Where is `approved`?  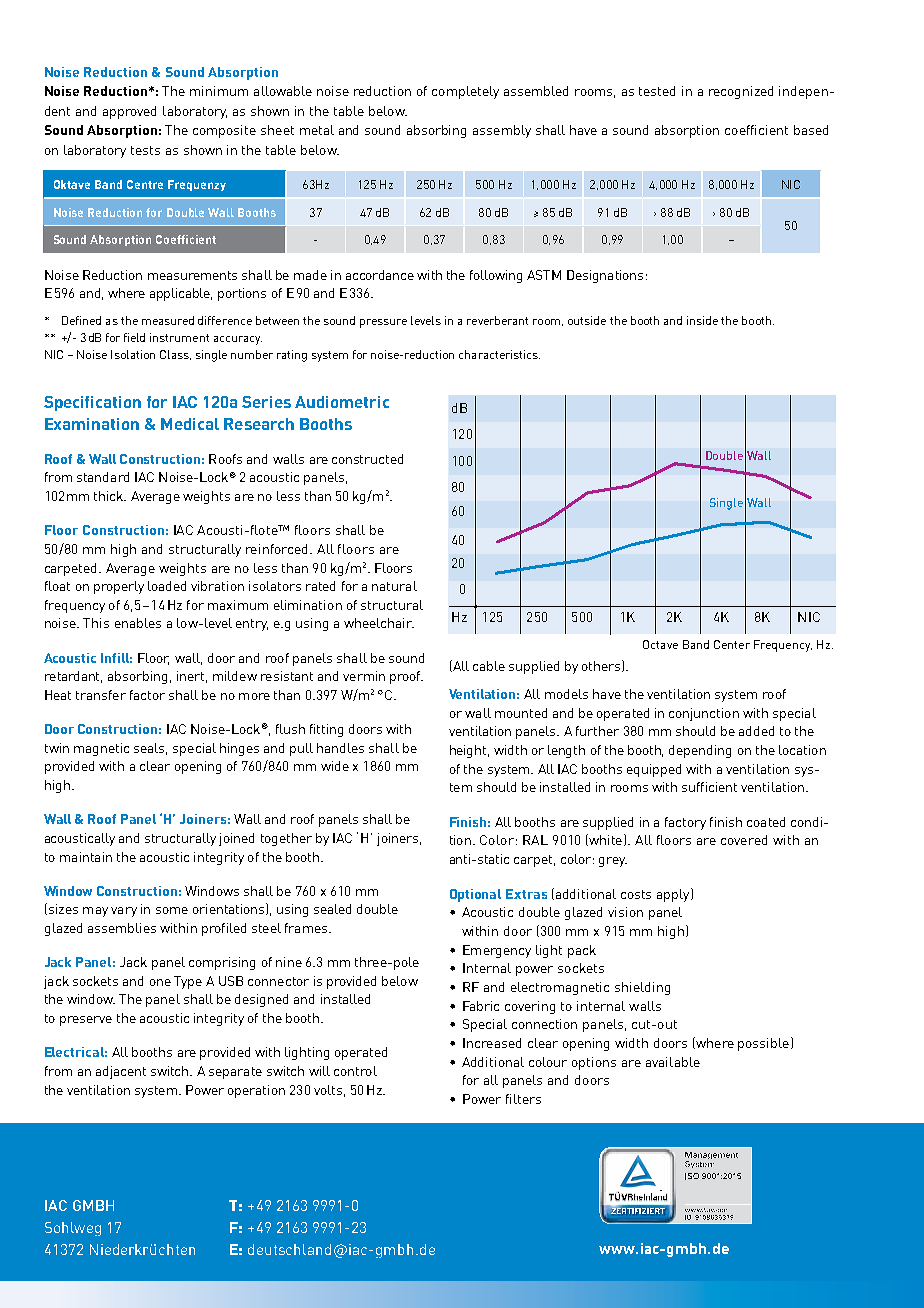
approved is located at coordinates (129, 112).
